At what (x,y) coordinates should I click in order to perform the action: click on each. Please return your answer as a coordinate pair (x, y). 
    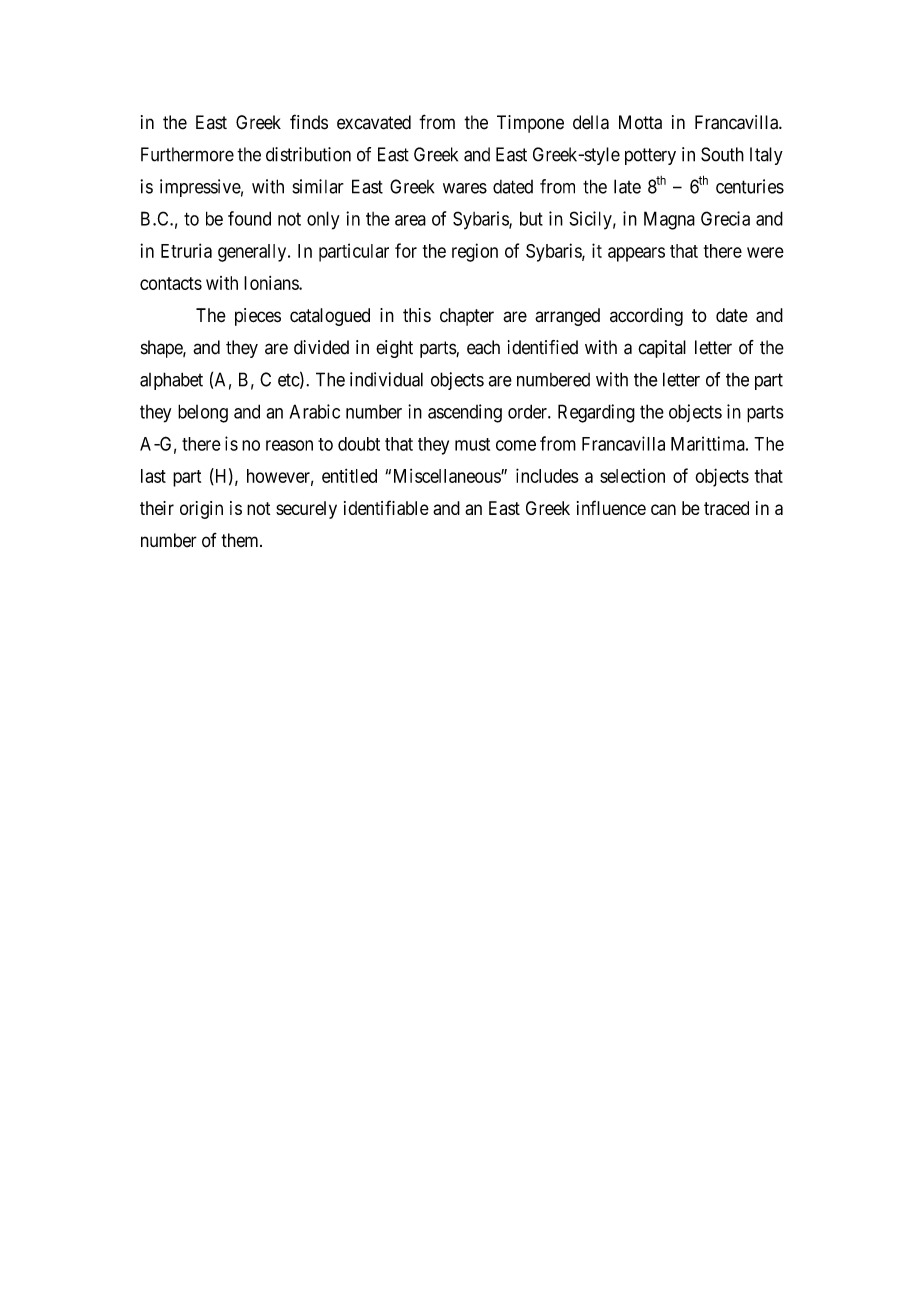
    Looking at the image, I should click on (483, 347).
